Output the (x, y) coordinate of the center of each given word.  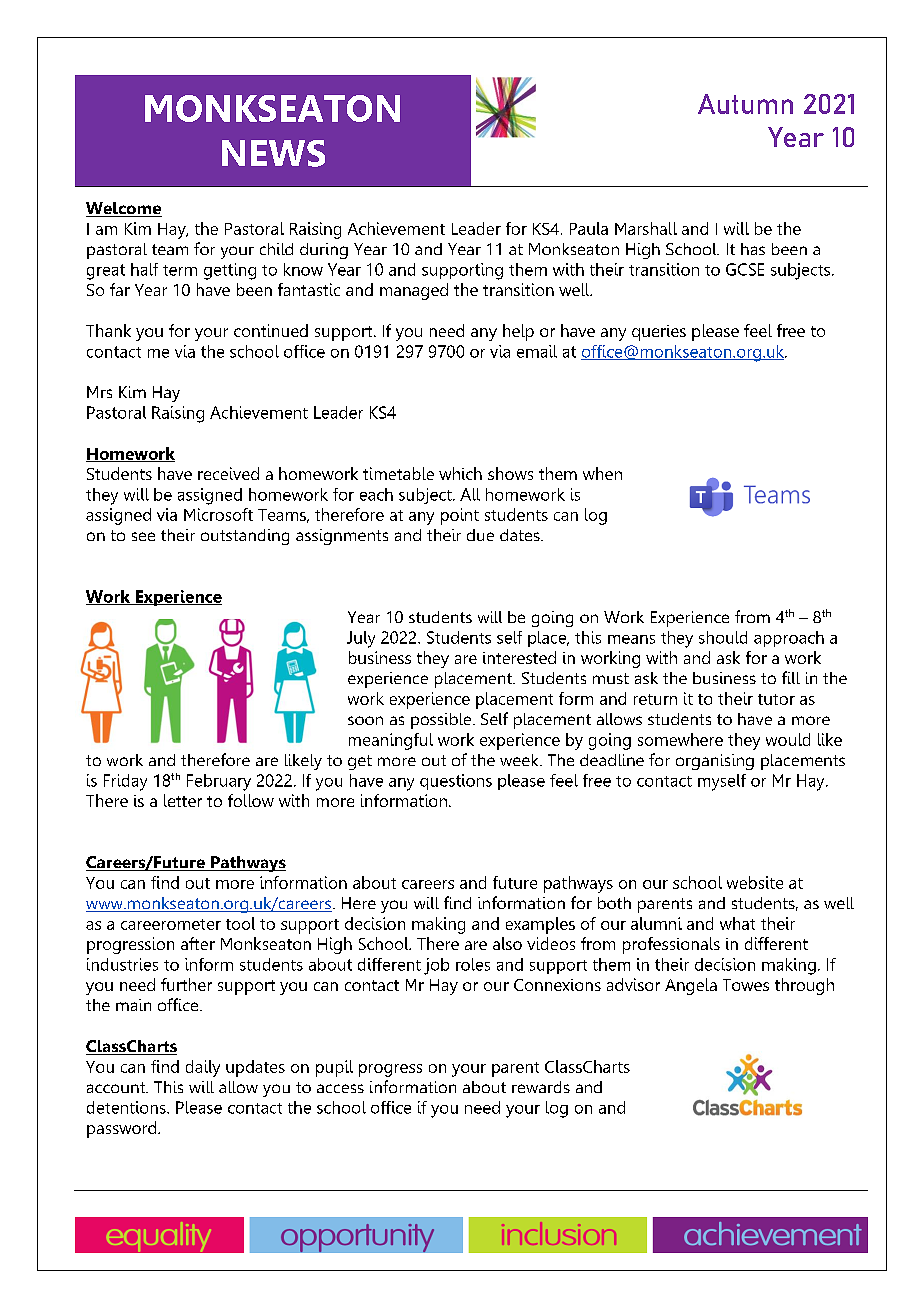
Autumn (745, 104)
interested (519, 657)
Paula (589, 228)
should (723, 637)
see (143, 536)
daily (203, 1068)
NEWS (273, 153)
